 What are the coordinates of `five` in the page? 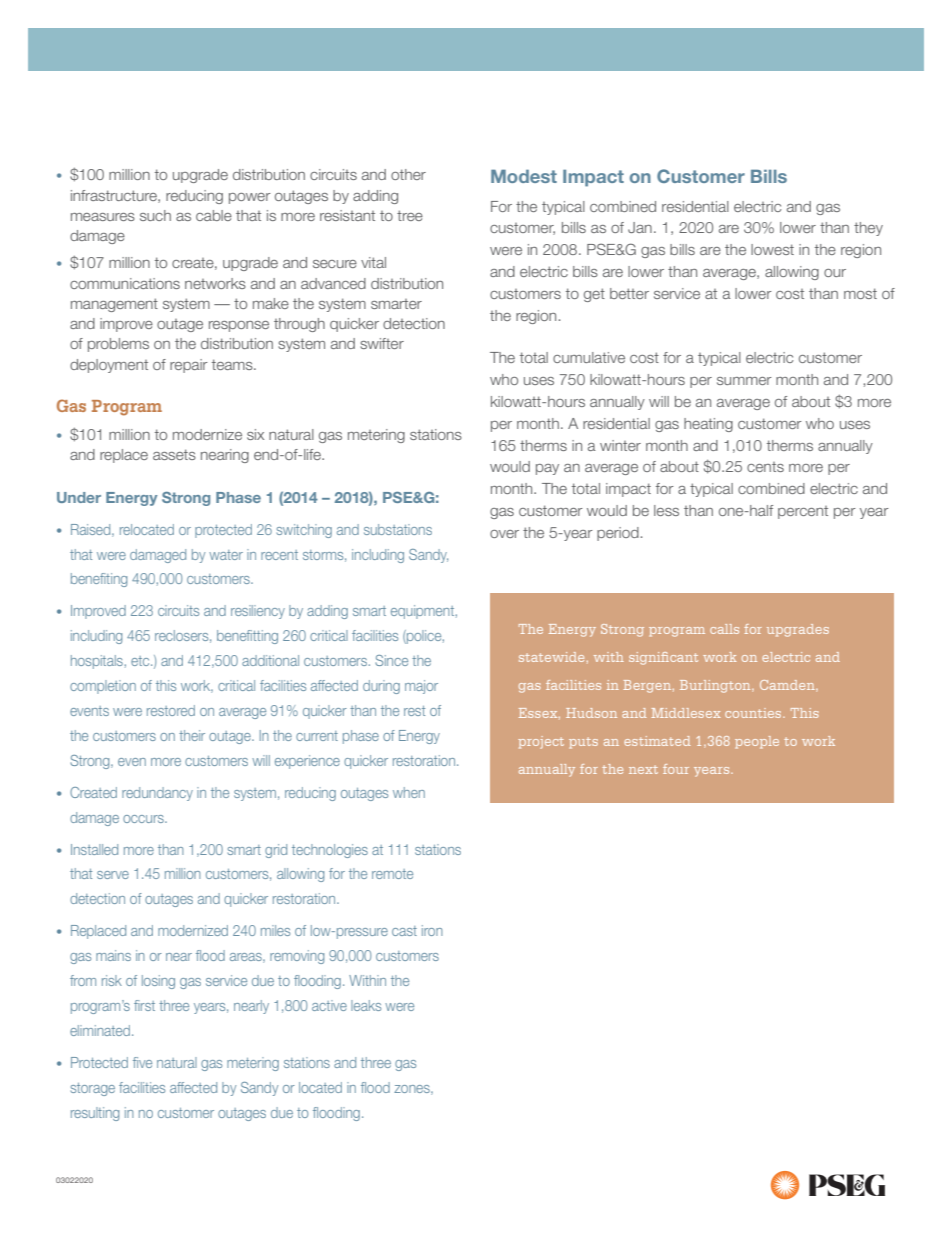 It's located at (142, 1062).
